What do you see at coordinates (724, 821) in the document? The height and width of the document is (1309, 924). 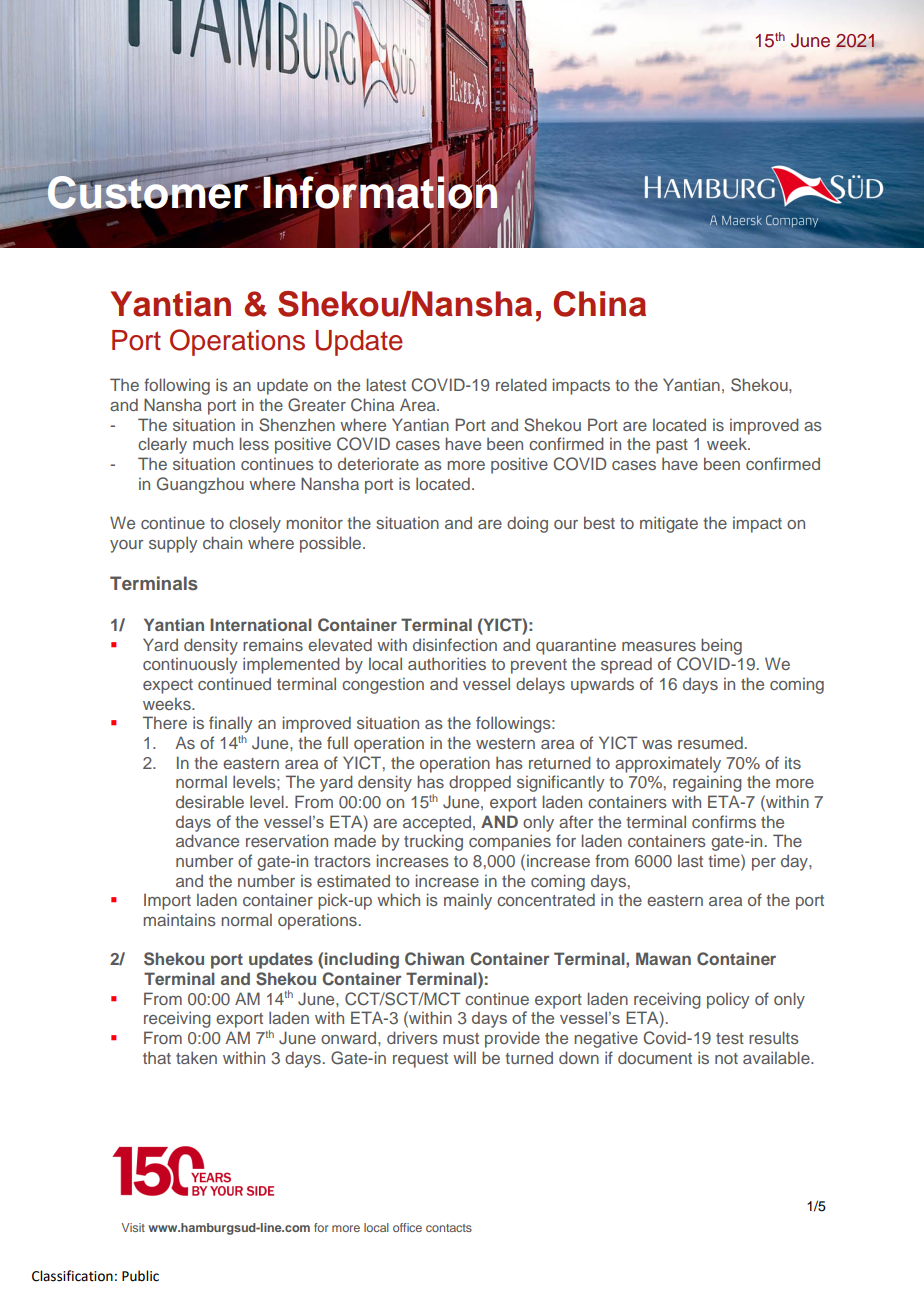 I see `confirms` at bounding box center [724, 821].
